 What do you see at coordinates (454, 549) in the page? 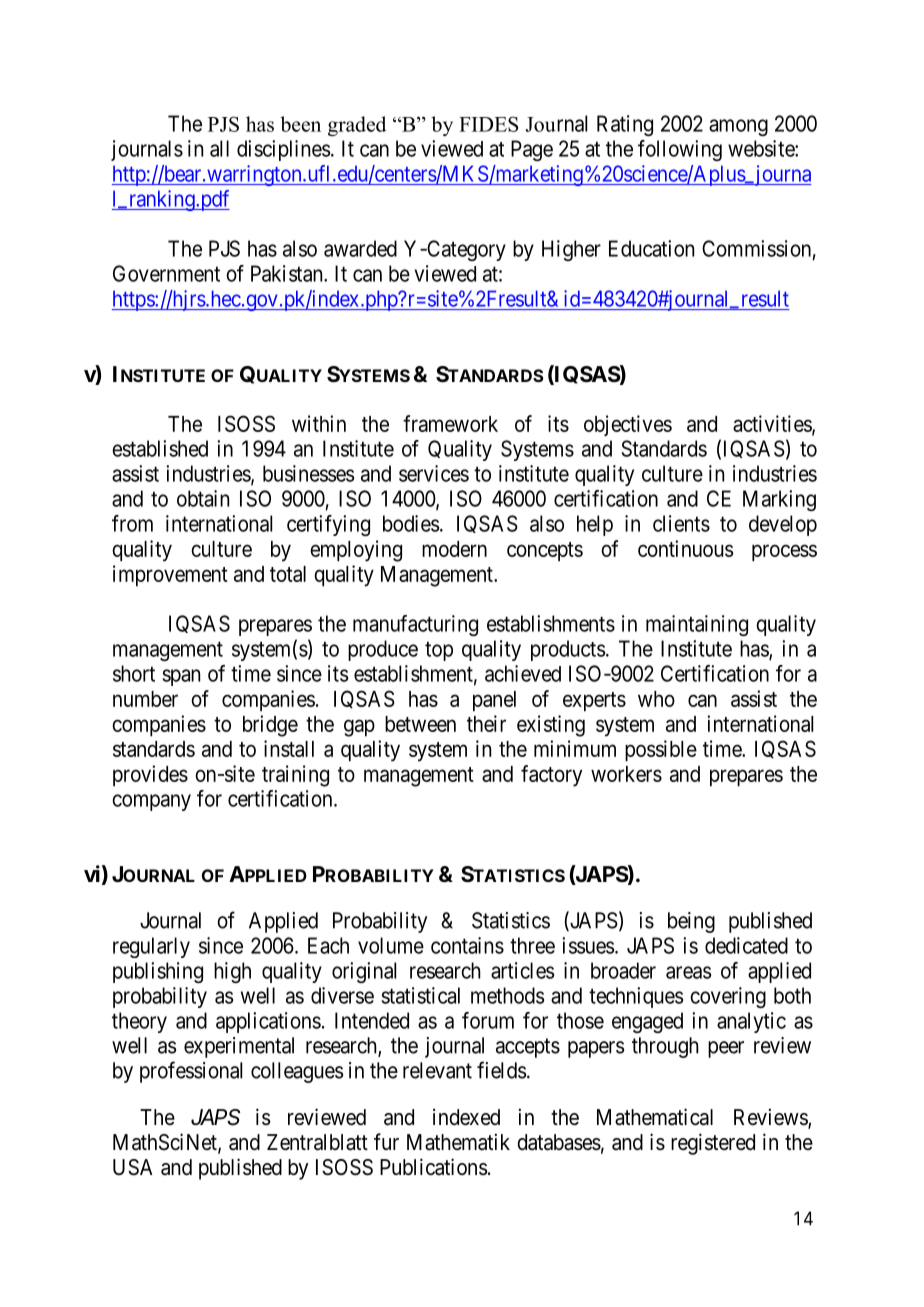
I see `modern` at bounding box center [454, 549].
